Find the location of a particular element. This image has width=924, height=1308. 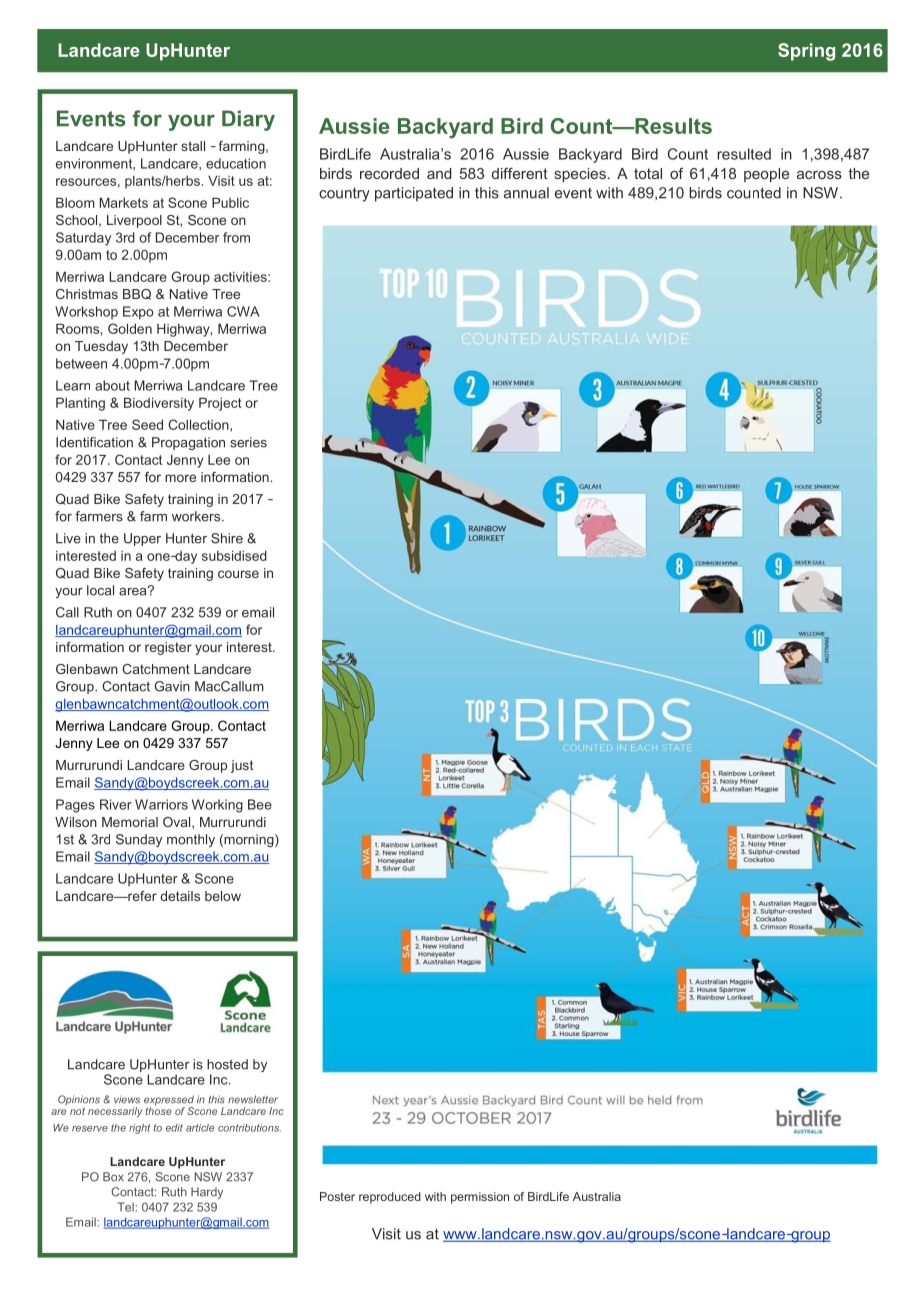

series is located at coordinates (248, 442).
